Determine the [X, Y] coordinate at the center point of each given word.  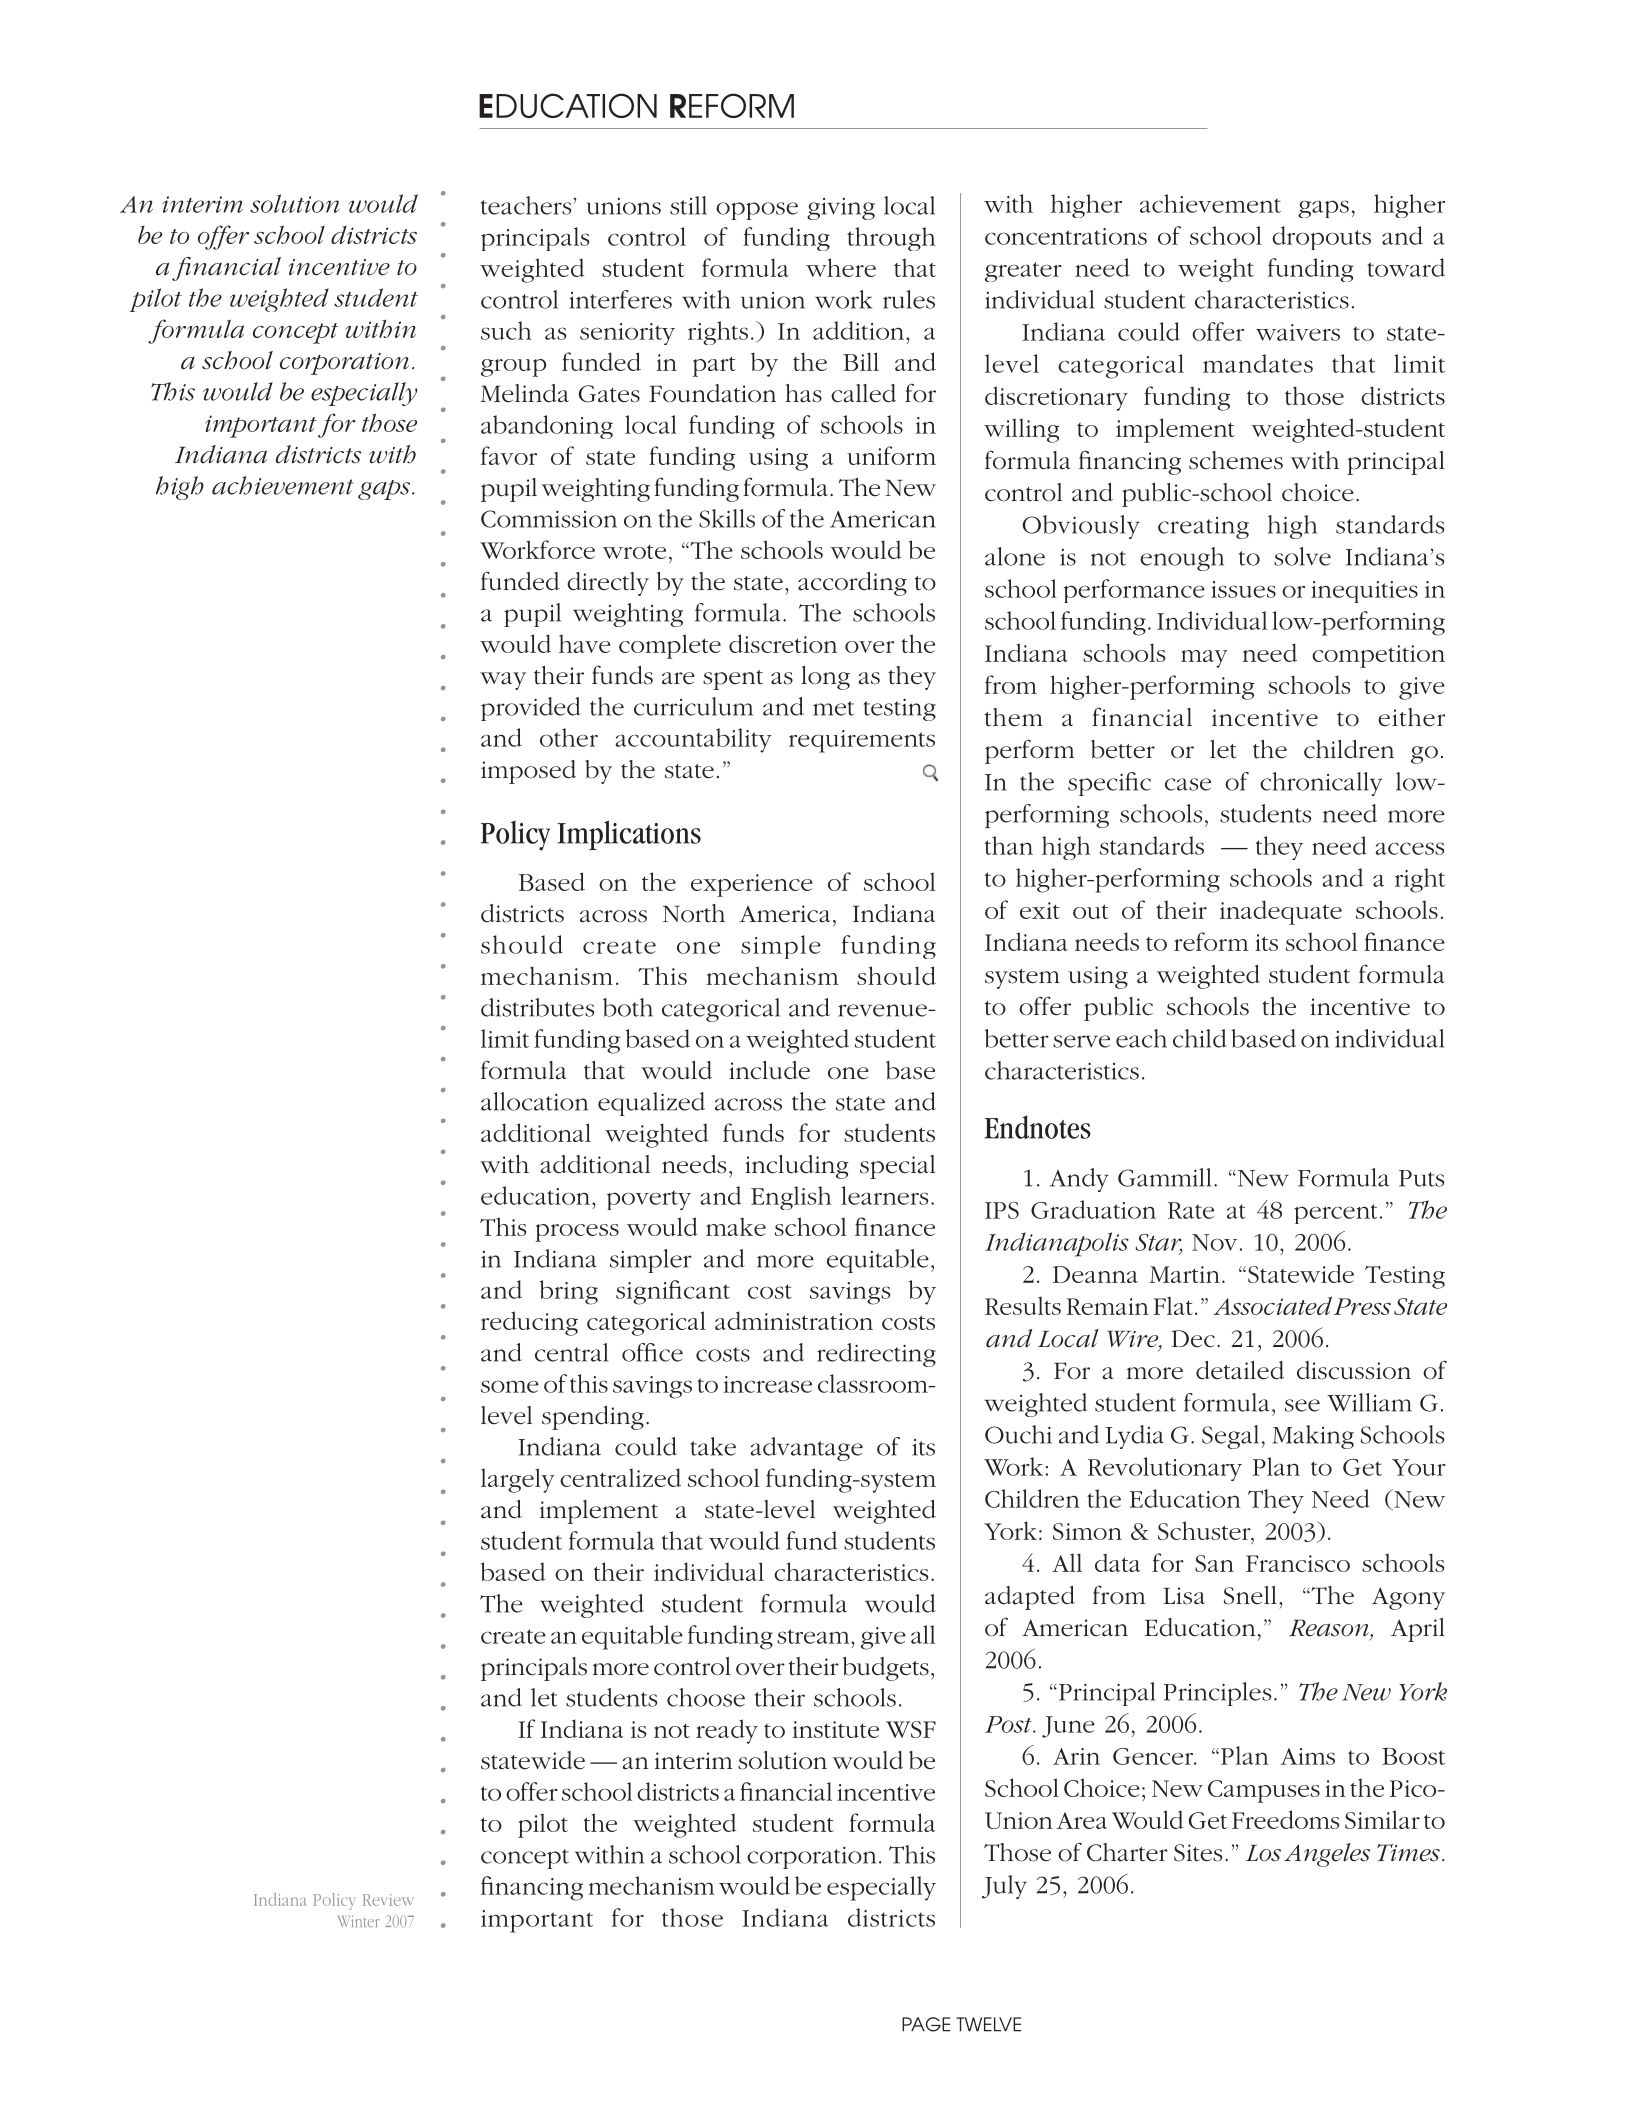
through [891, 239]
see [1302, 1405]
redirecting [876, 1355]
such [506, 330]
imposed [528, 772]
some [510, 1386]
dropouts [1321, 238]
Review [388, 1900]
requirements [862, 741]
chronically [1321, 784]
